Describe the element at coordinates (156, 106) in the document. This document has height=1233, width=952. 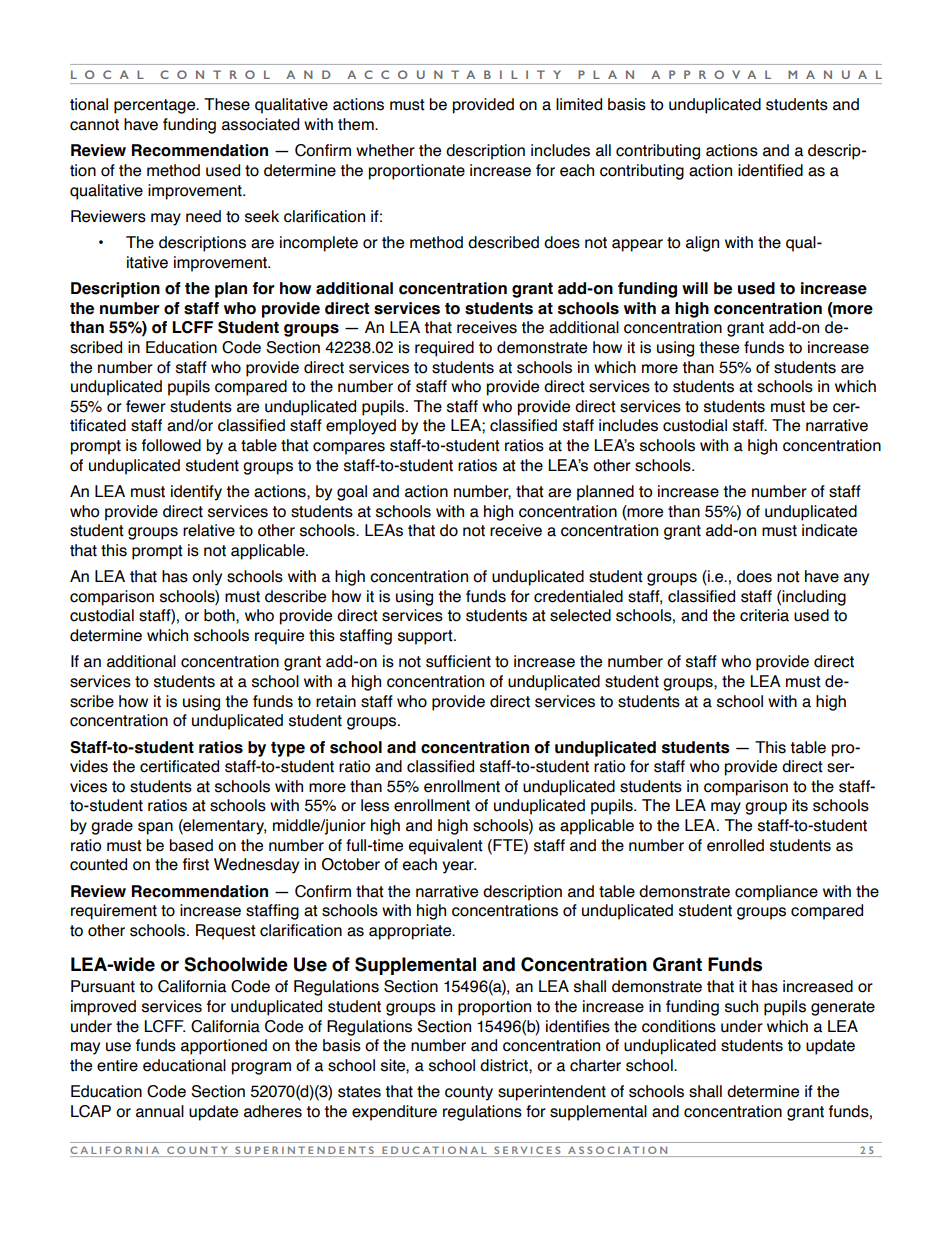
I see `percentage` at that location.
